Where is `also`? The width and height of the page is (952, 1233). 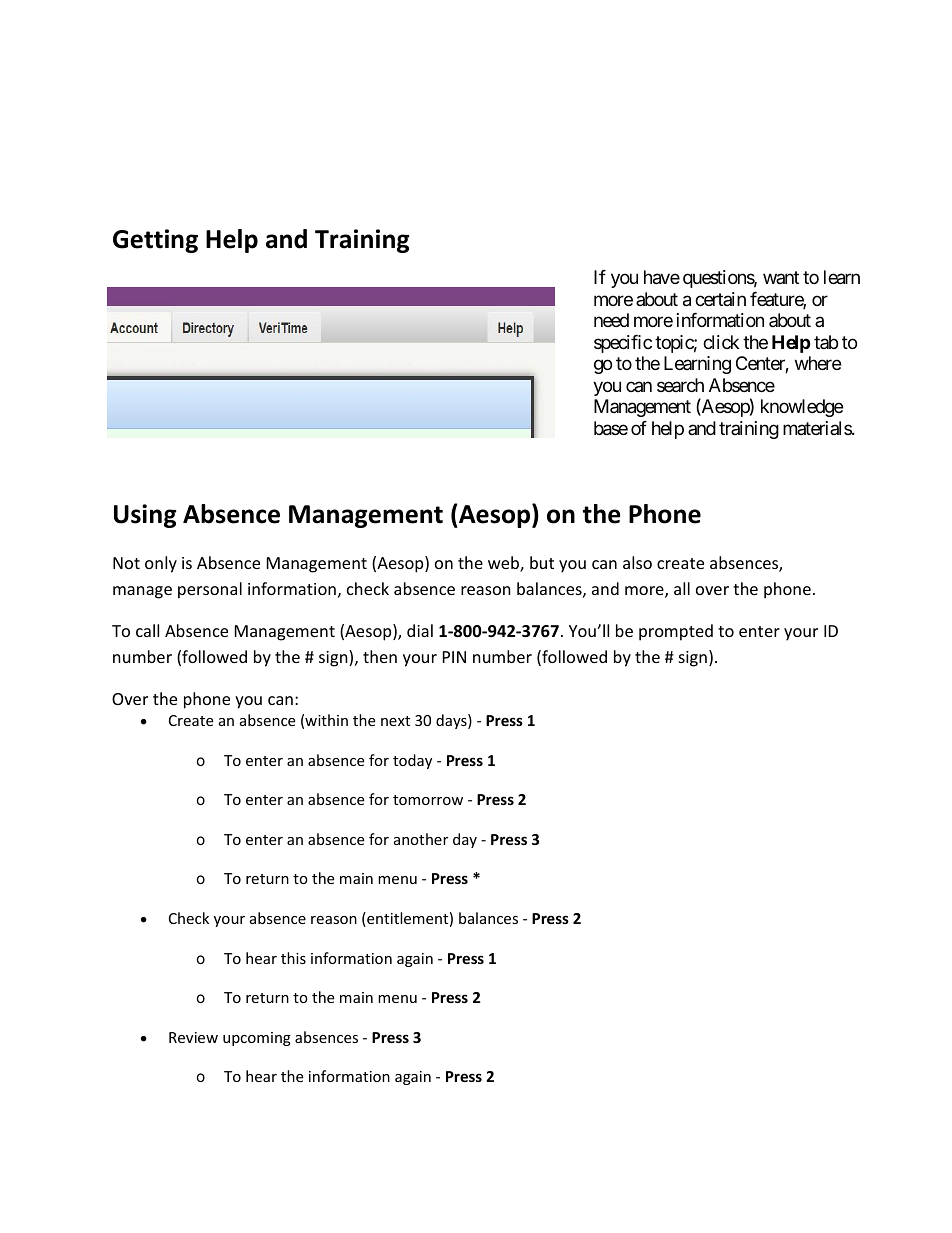
also is located at coordinates (637, 562).
